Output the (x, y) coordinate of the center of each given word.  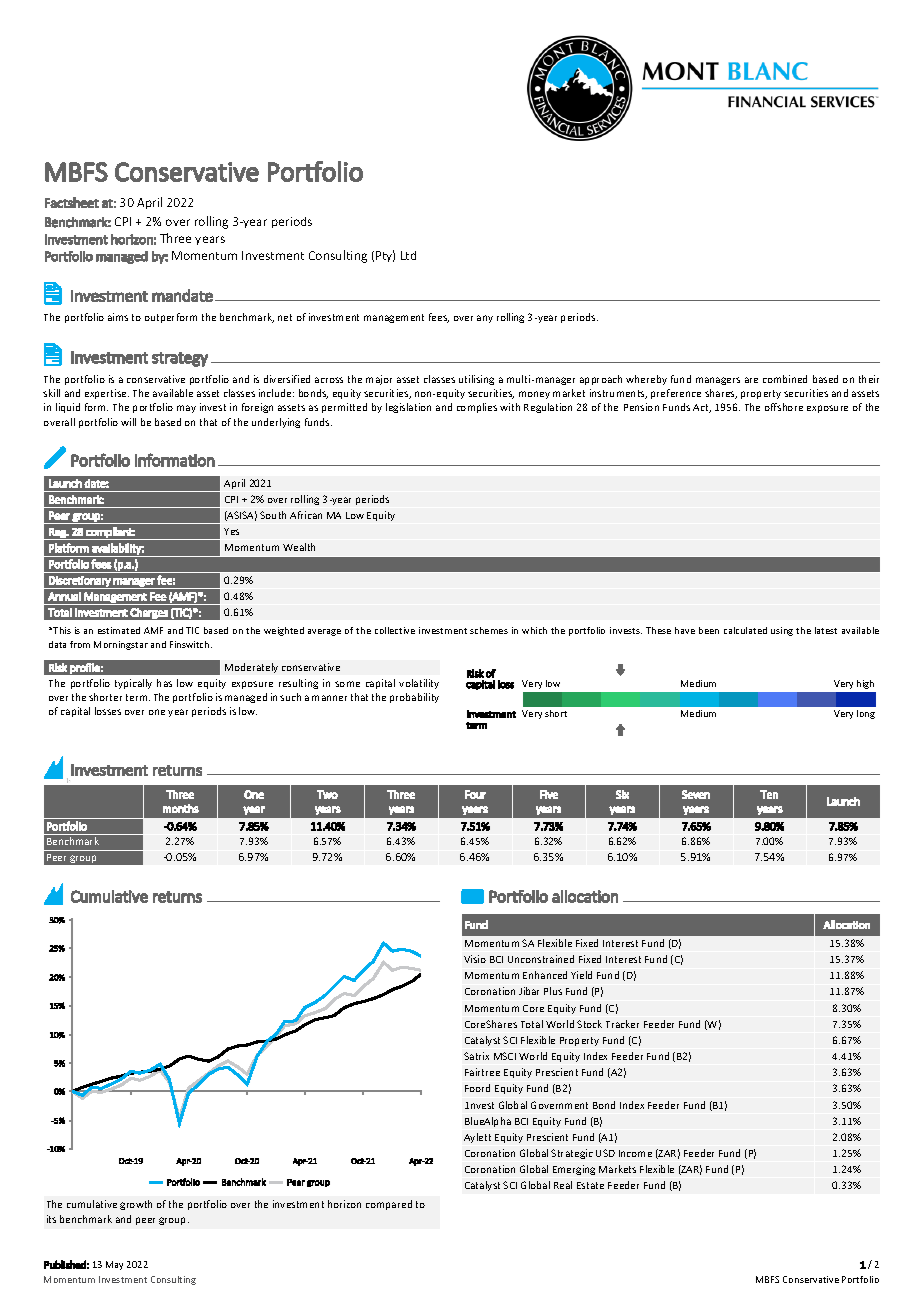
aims (118, 317)
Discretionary (80, 582)
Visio (475, 959)
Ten (769, 794)
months (181, 808)
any (485, 319)
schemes (489, 630)
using (782, 631)
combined (785, 379)
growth (136, 1205)
